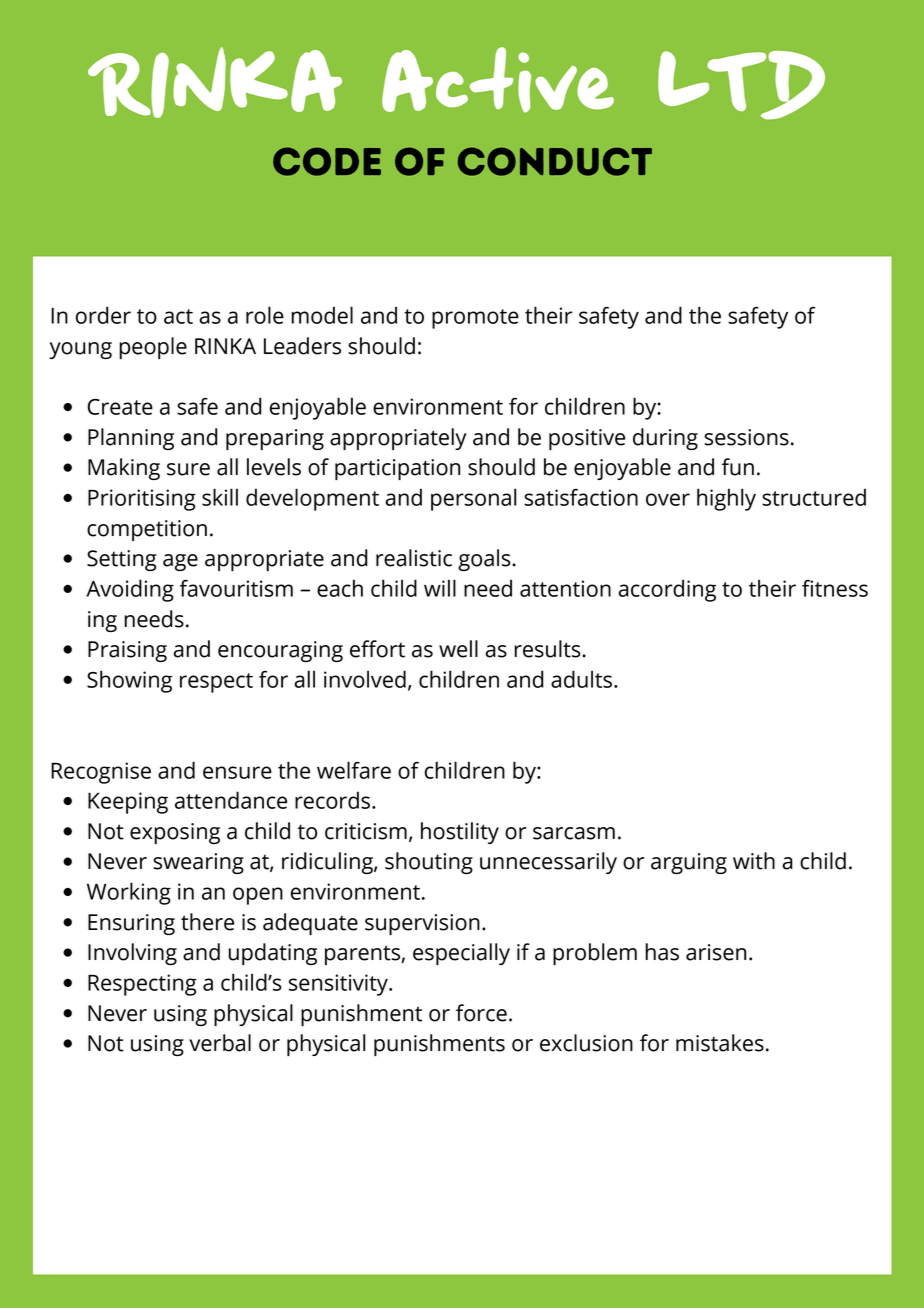  Describe the element at coordinates (220, 1043) in the screenshot. I see `verbal` at that location.
